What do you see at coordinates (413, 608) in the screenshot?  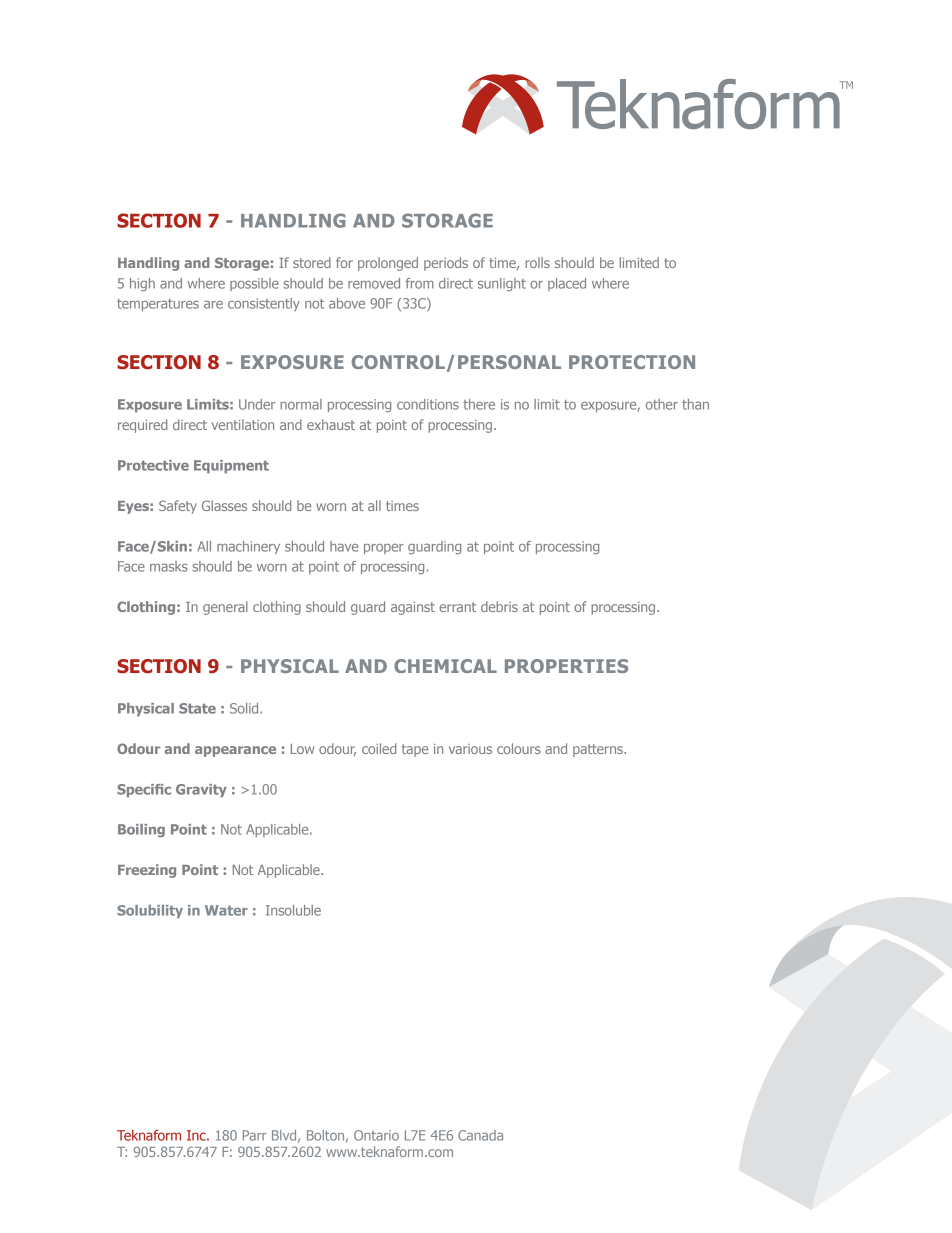 I see `against` at bounding box center [413, 608].
